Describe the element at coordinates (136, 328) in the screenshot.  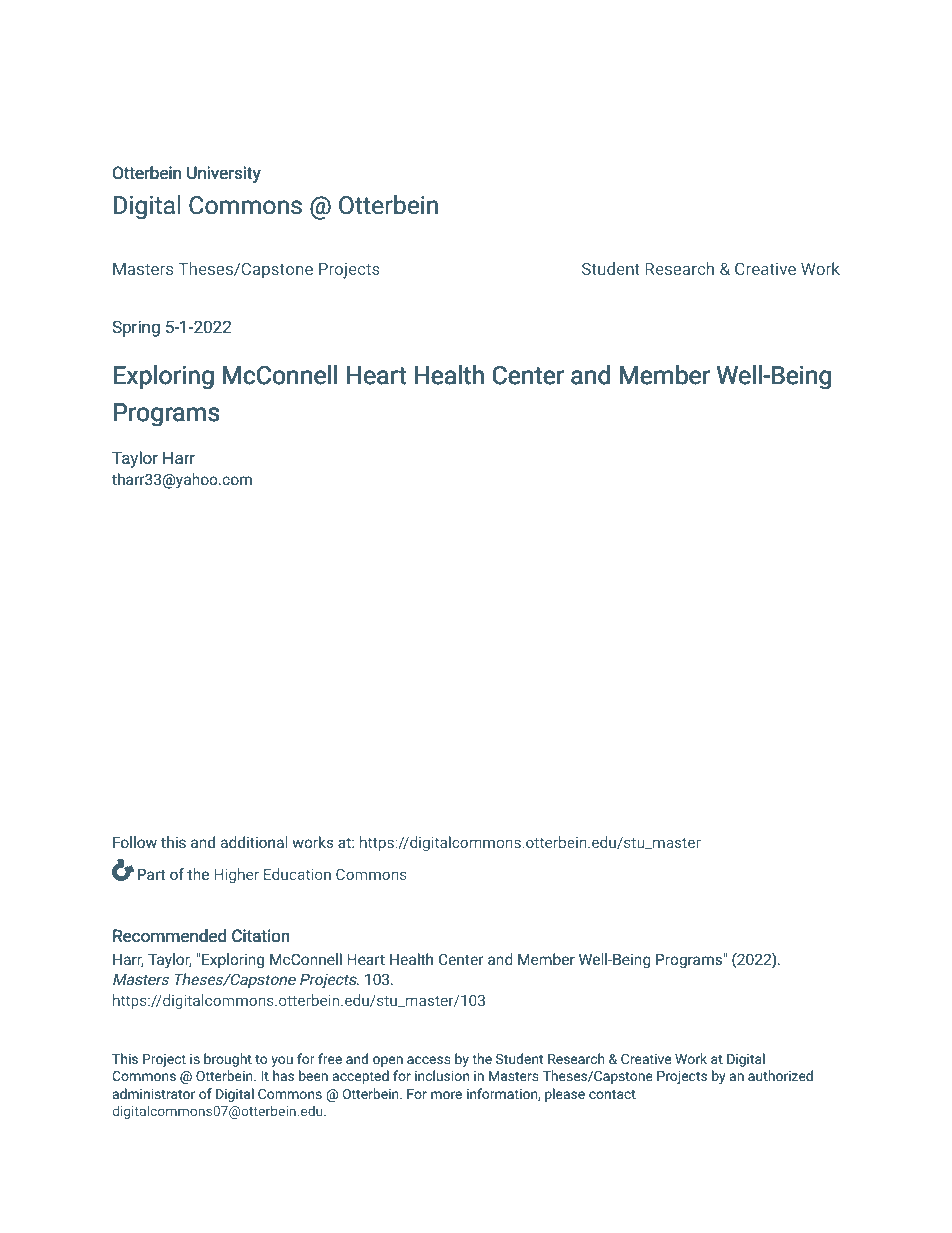
I see `Spring` at that location.
